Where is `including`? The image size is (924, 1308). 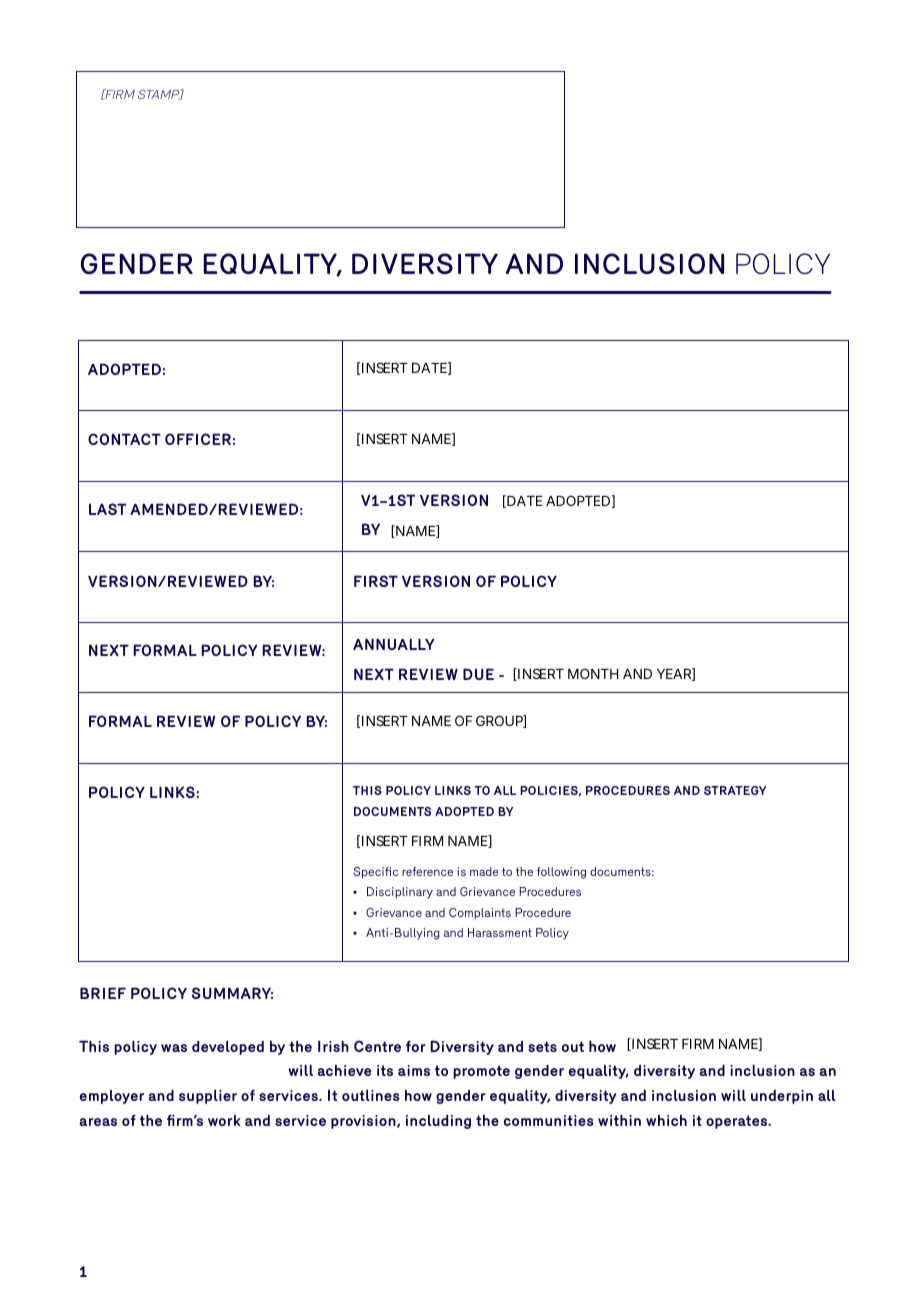 including is located at coordinates (438, 1121).
